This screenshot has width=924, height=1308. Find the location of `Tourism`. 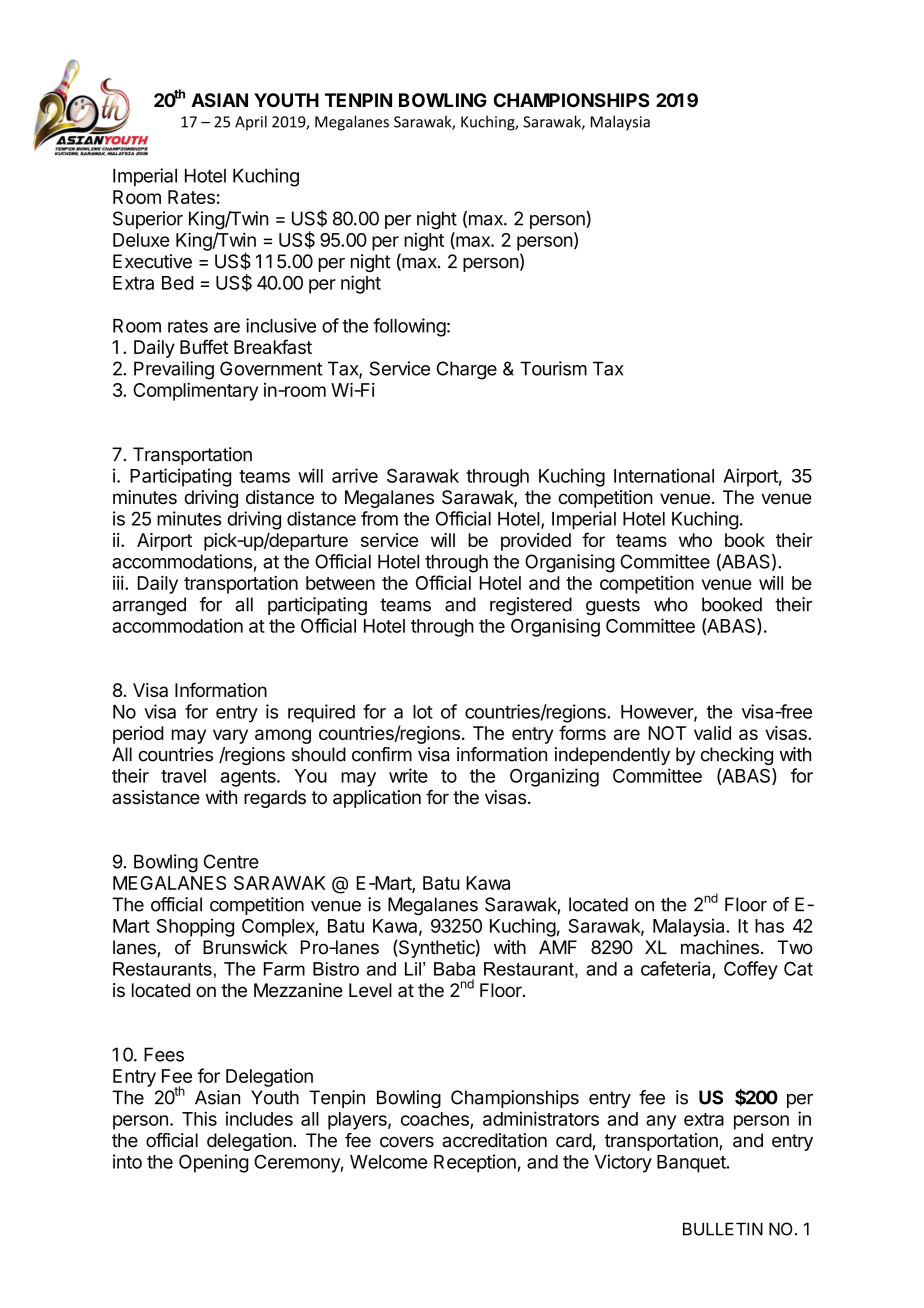

Tourism is located at coordinates (553, 368).
